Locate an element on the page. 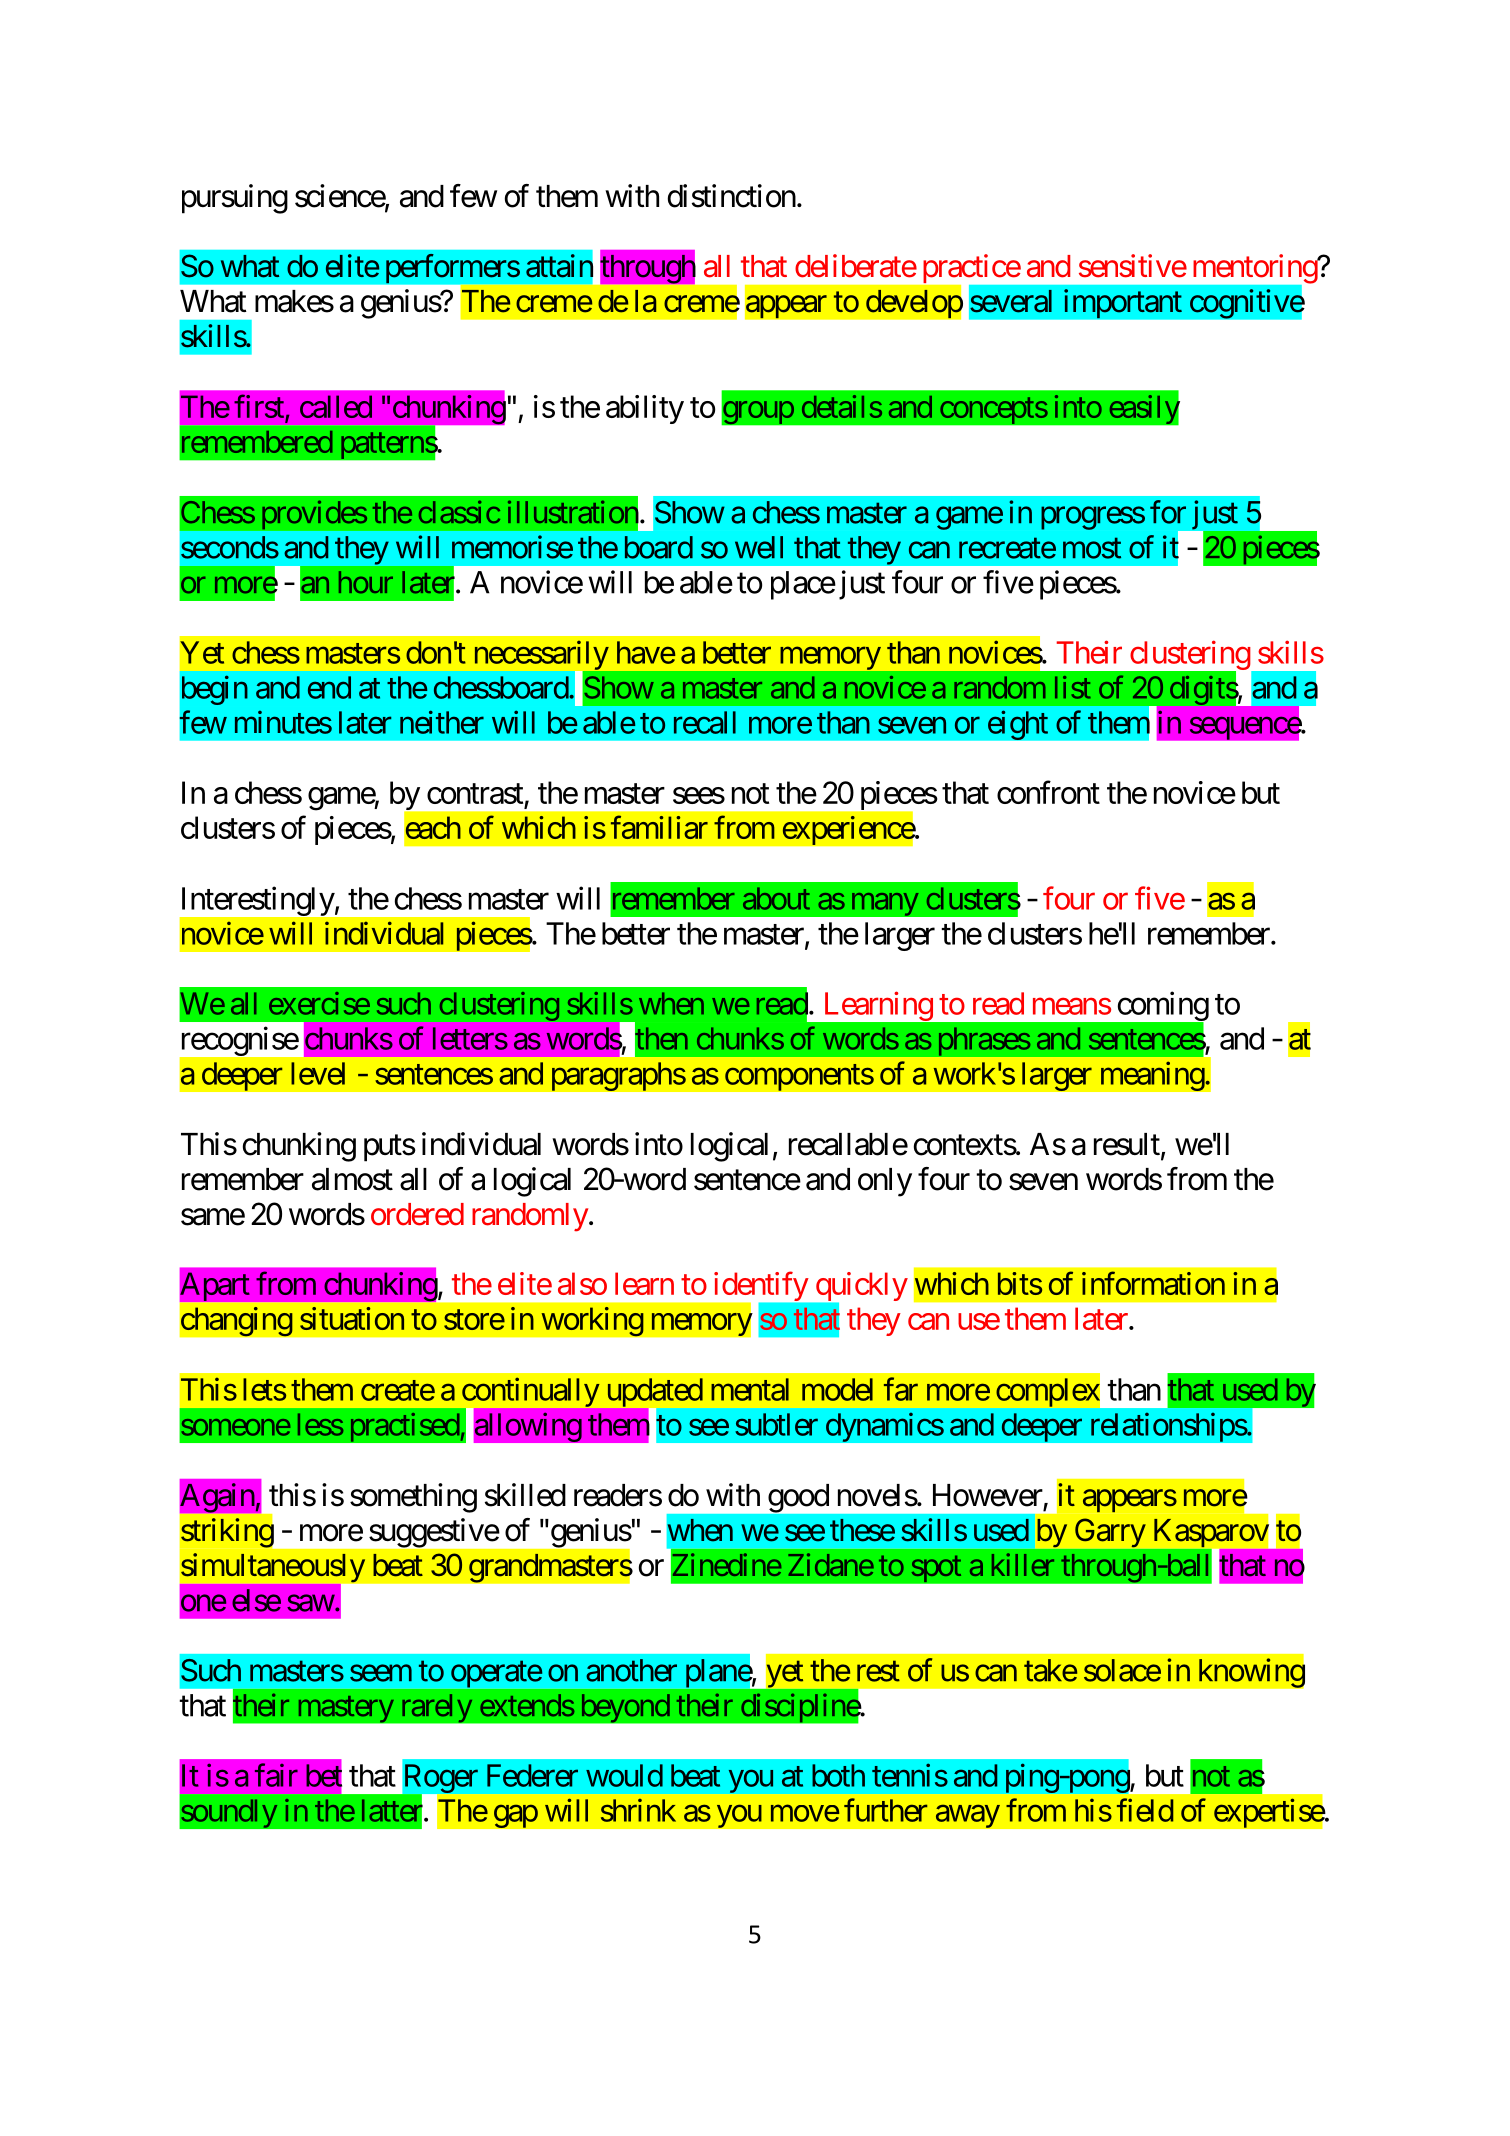 The width and height of the page is (1510, 2136). result is located at coordinates (1127, 1144).
